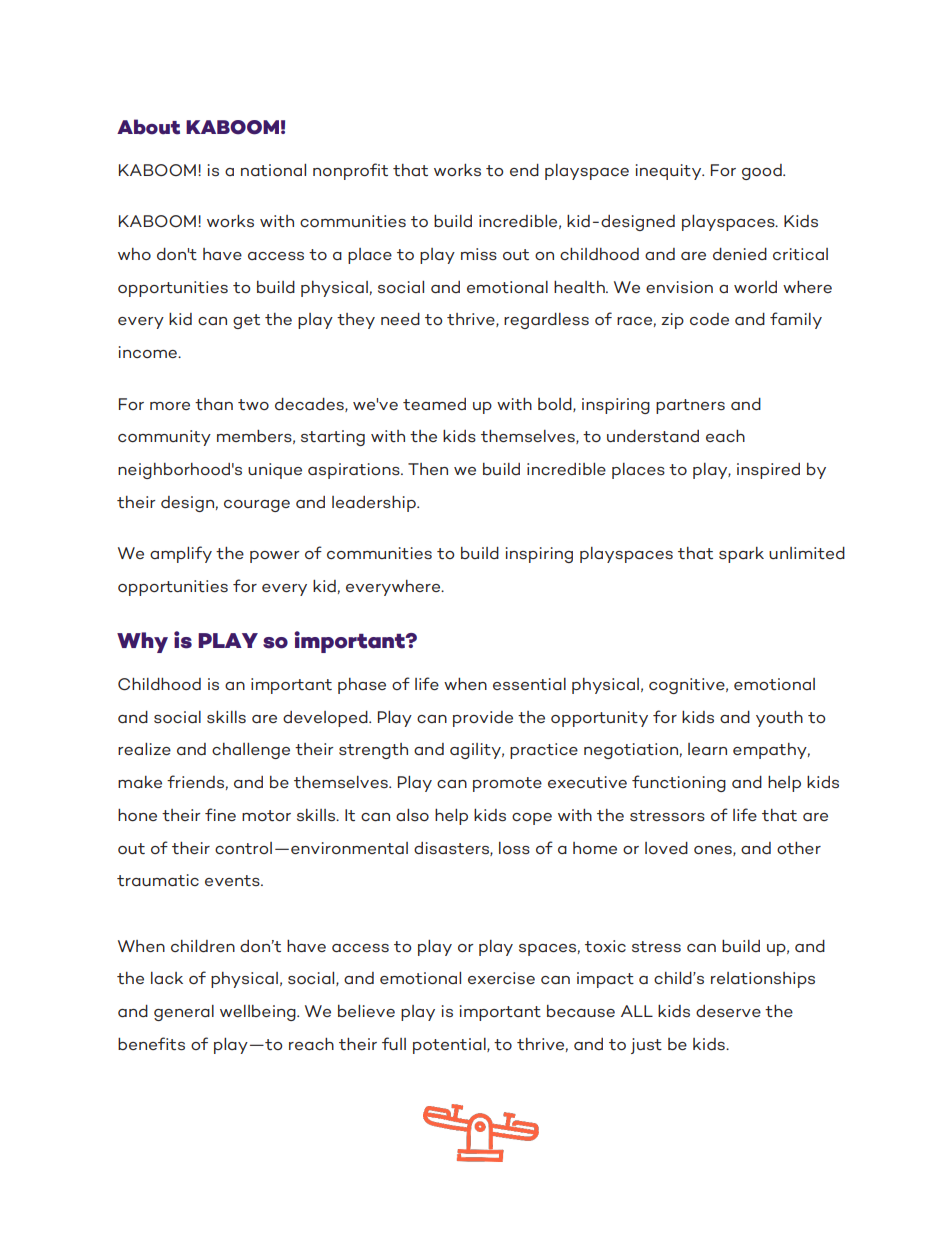  Describe the element at coordinates (450, 1046) in the screenshot. I see `potential` at that location.
